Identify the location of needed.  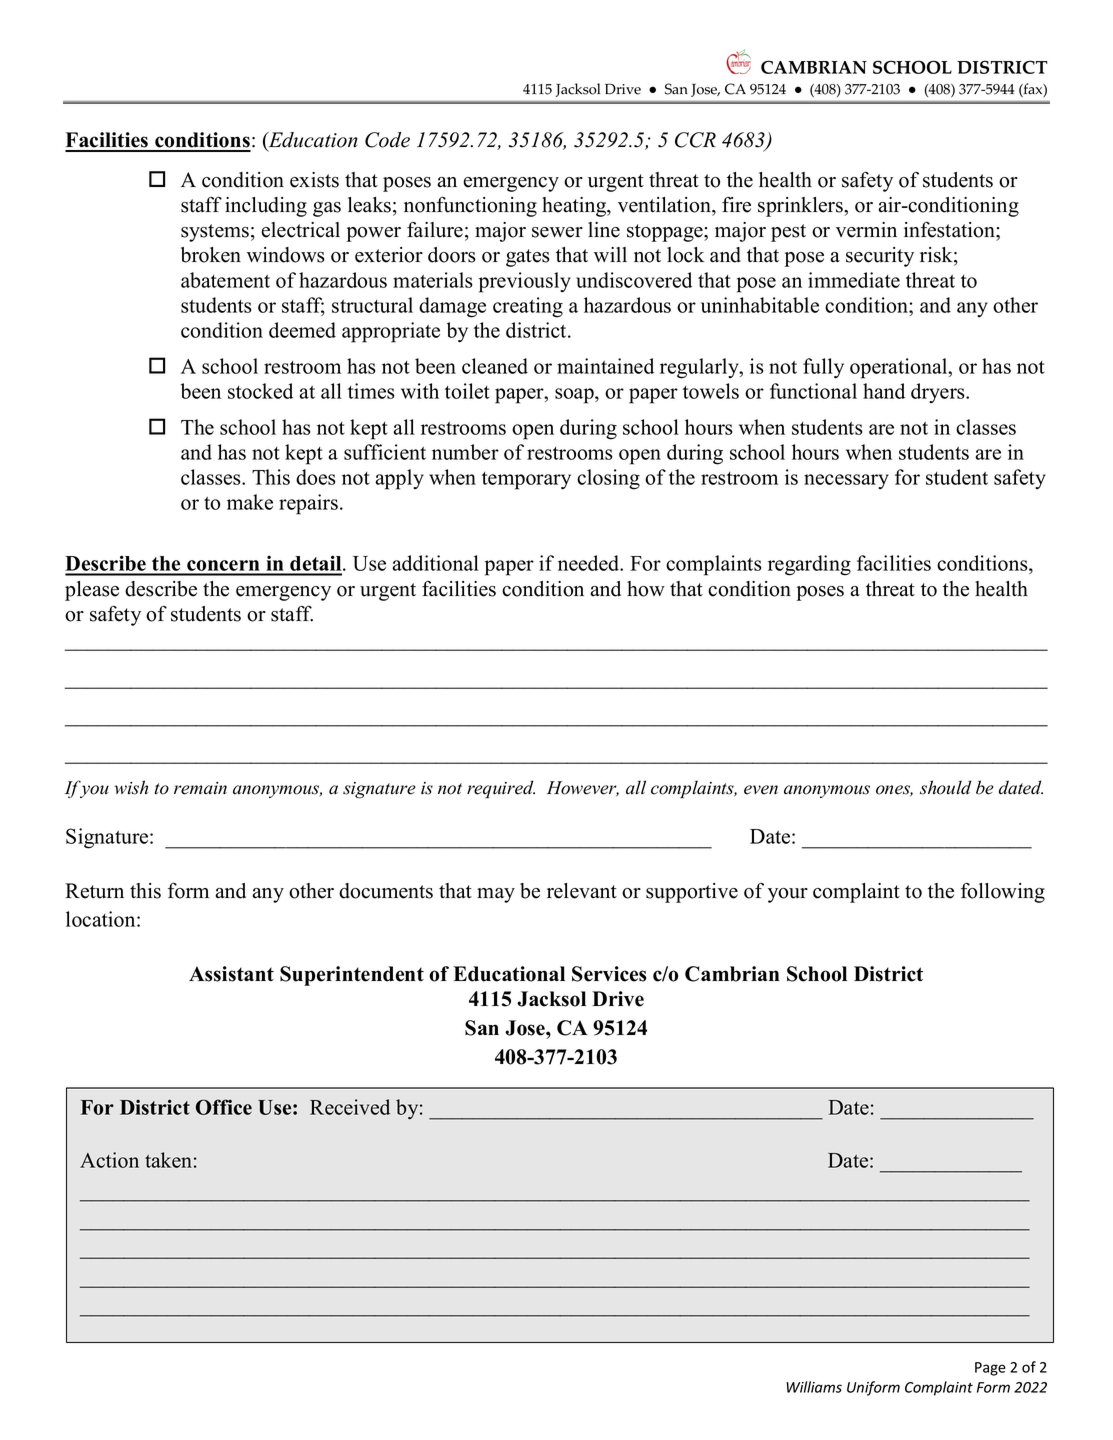
(590, 563).
